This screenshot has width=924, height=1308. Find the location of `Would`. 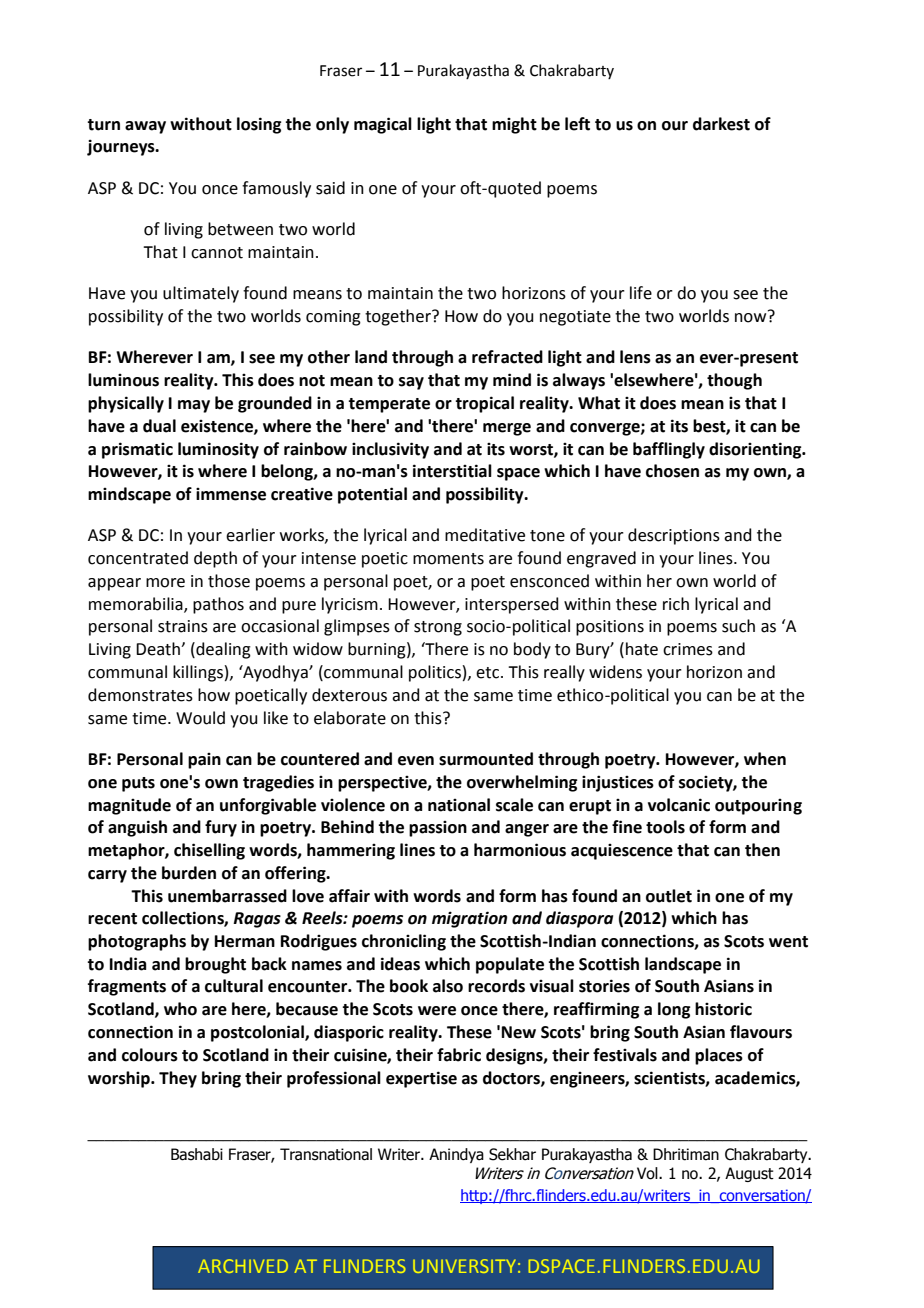

Would is located at coordinates (200, 718).
